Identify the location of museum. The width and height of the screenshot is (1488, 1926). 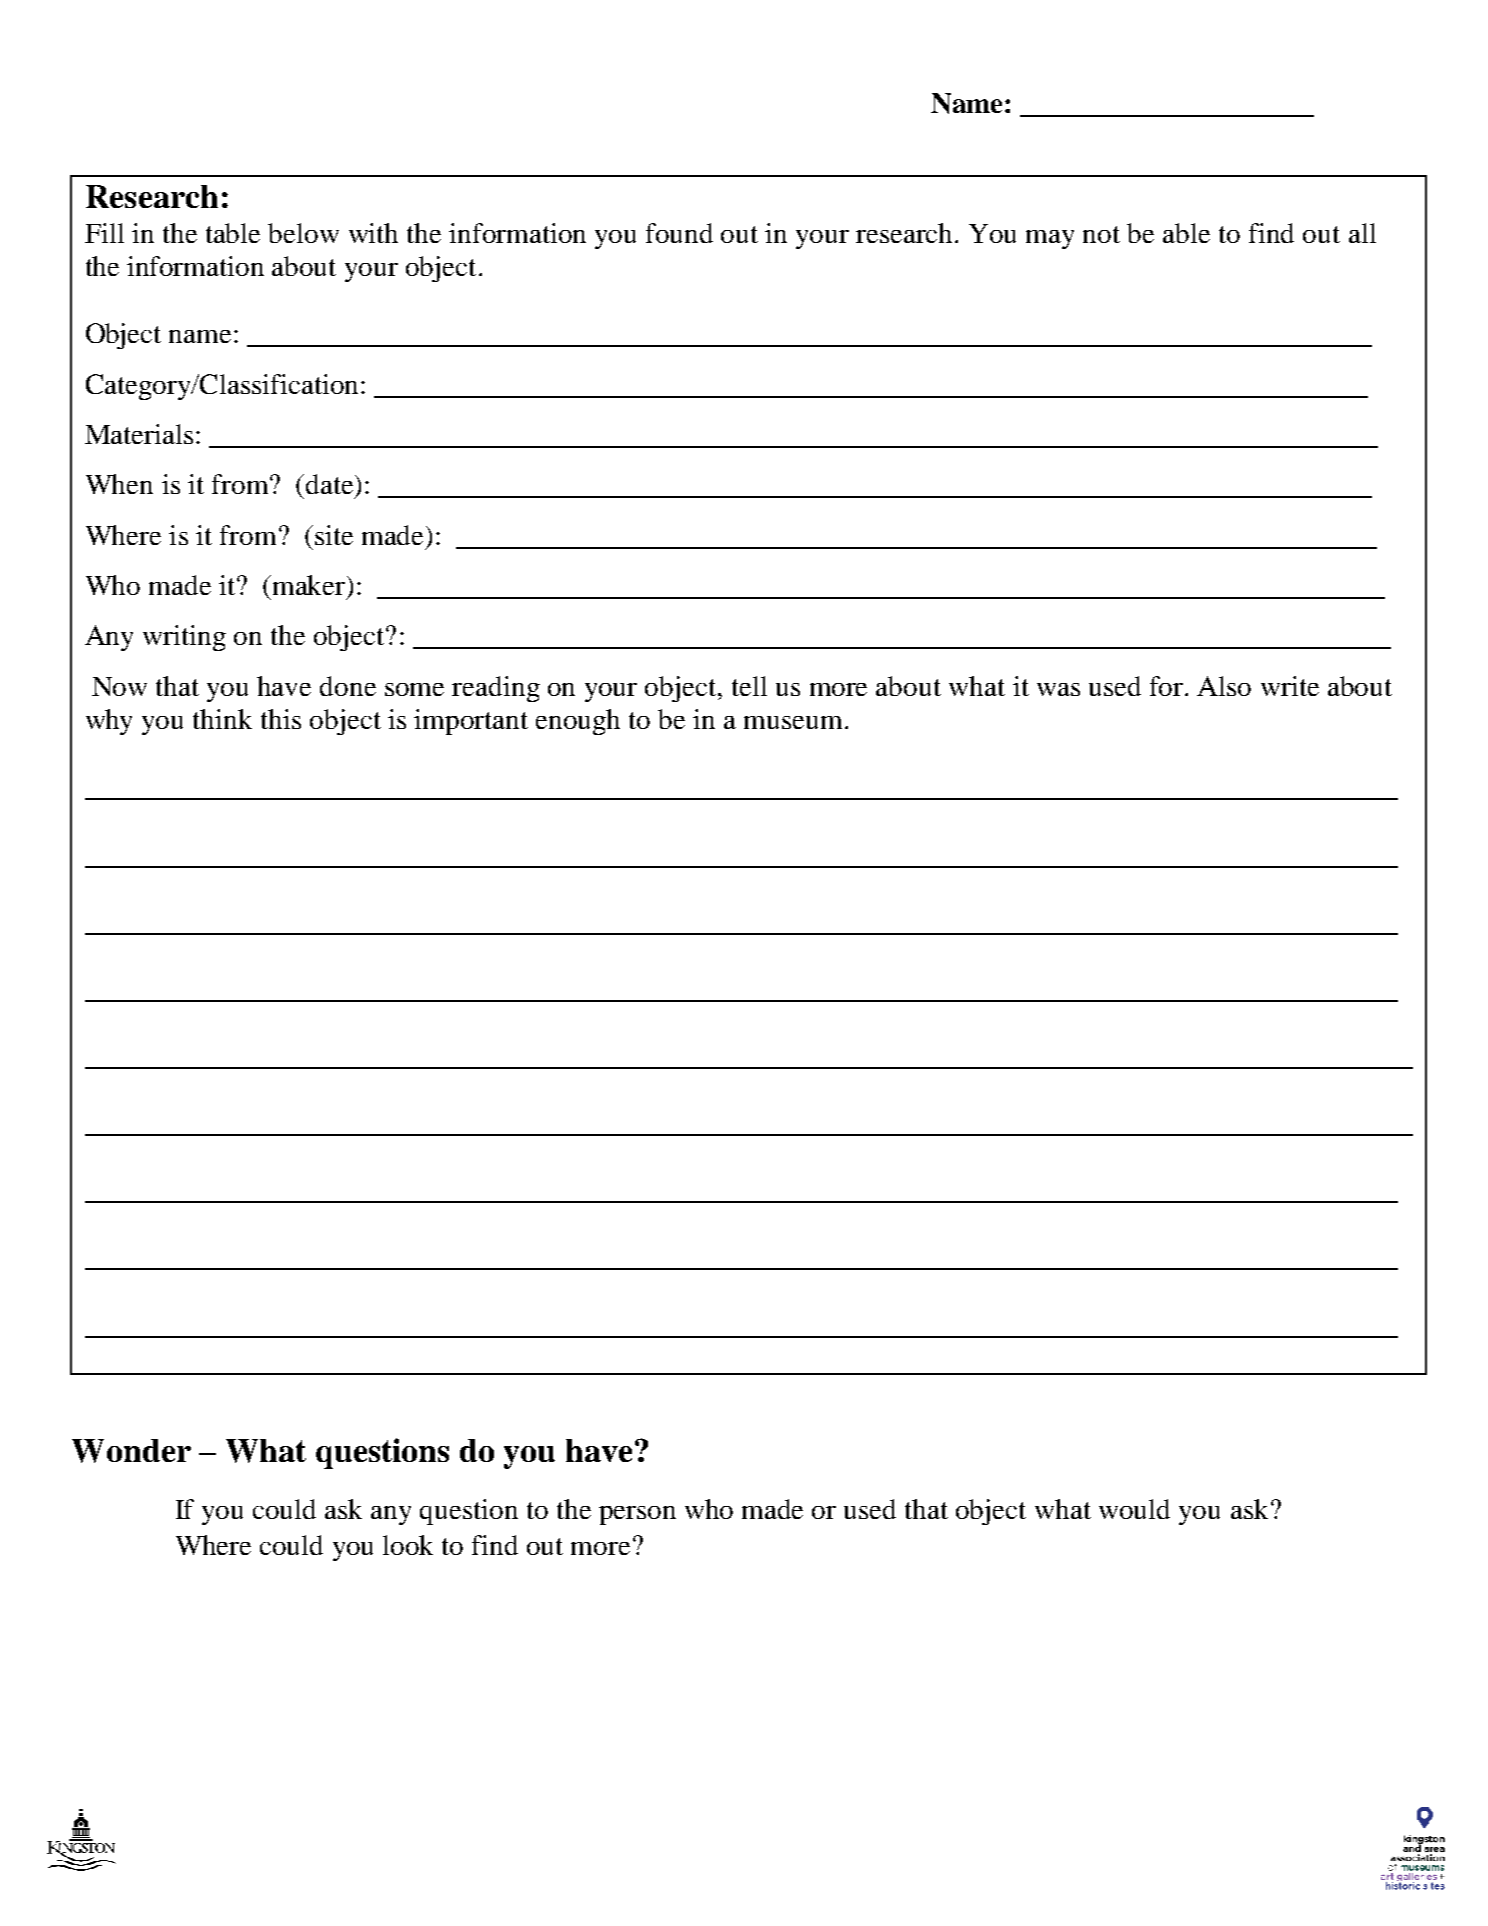
(793, 722).
